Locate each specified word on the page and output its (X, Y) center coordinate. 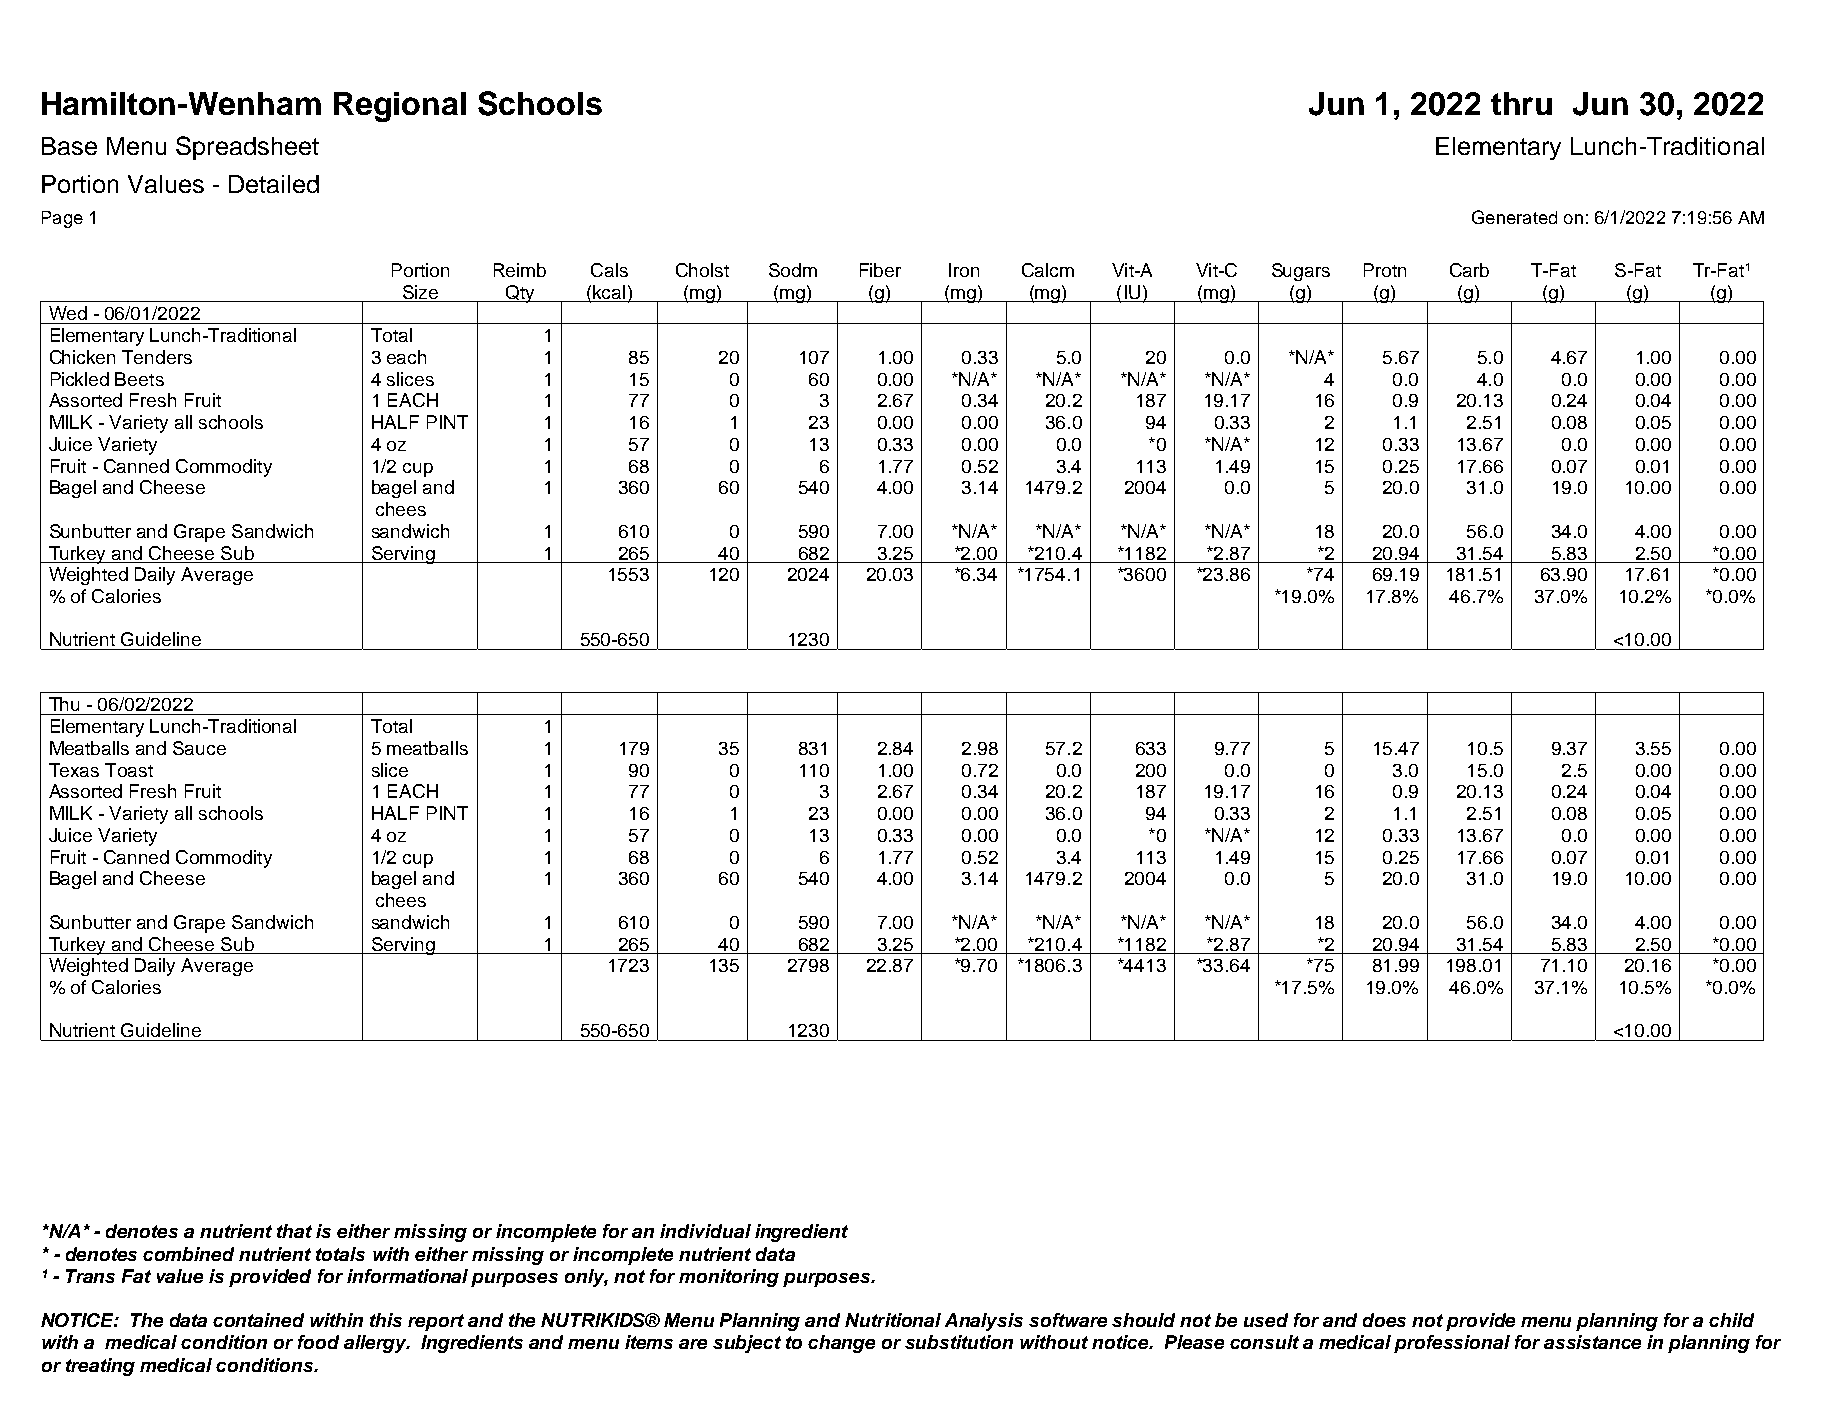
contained (258, 1320)
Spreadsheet (247, 148)
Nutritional (893, 1320)
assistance (1592, 1342)
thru (1521, 103)
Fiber (880, 270)
